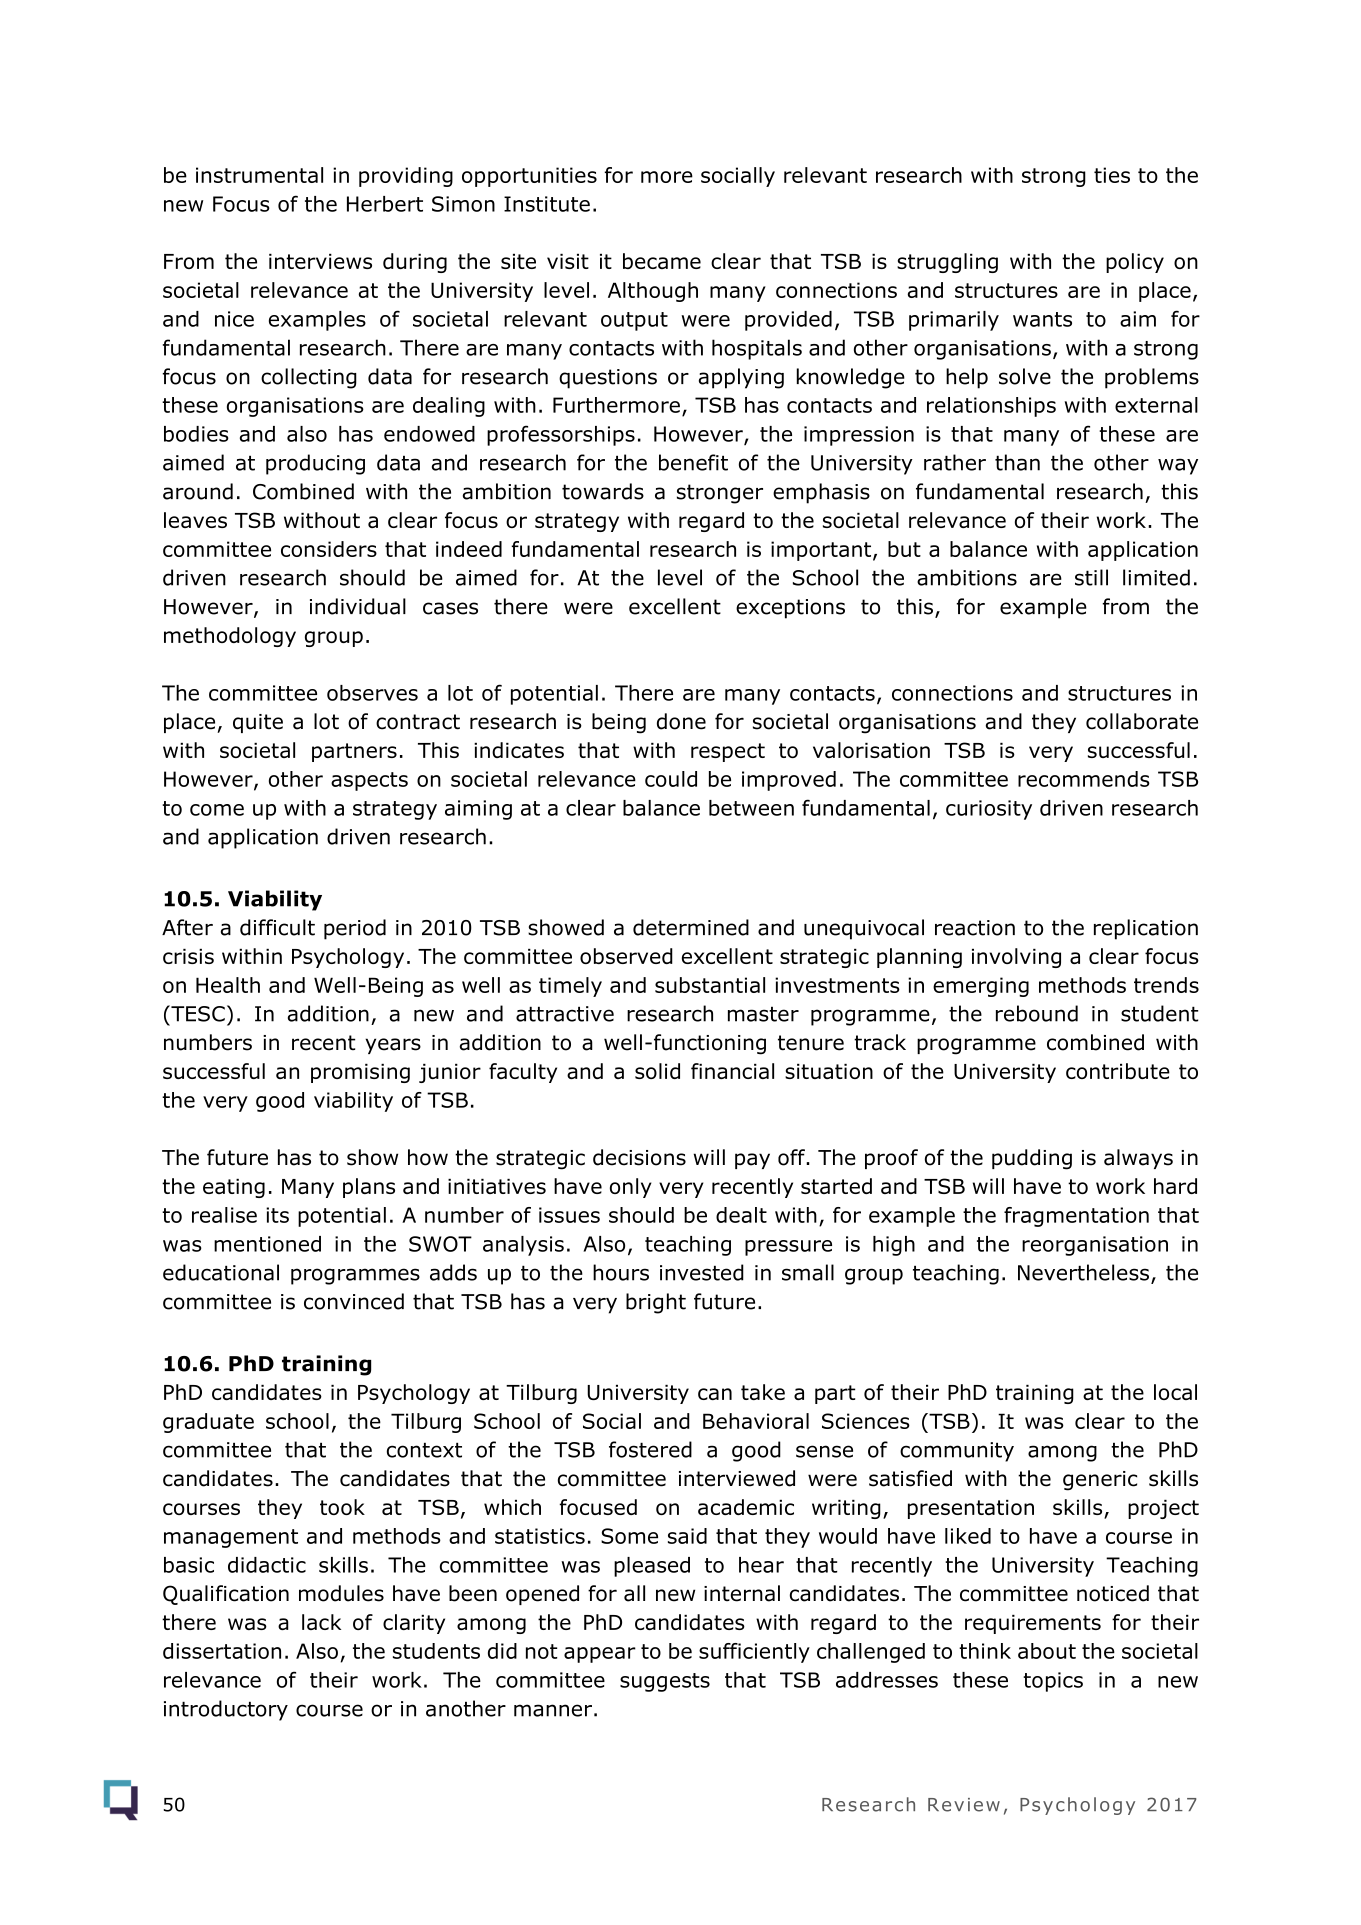 This screenshot has height=1925, width=1361. Describe the element at coordinates (1047, 1651) in the screenshot. I see `about` at that location.
